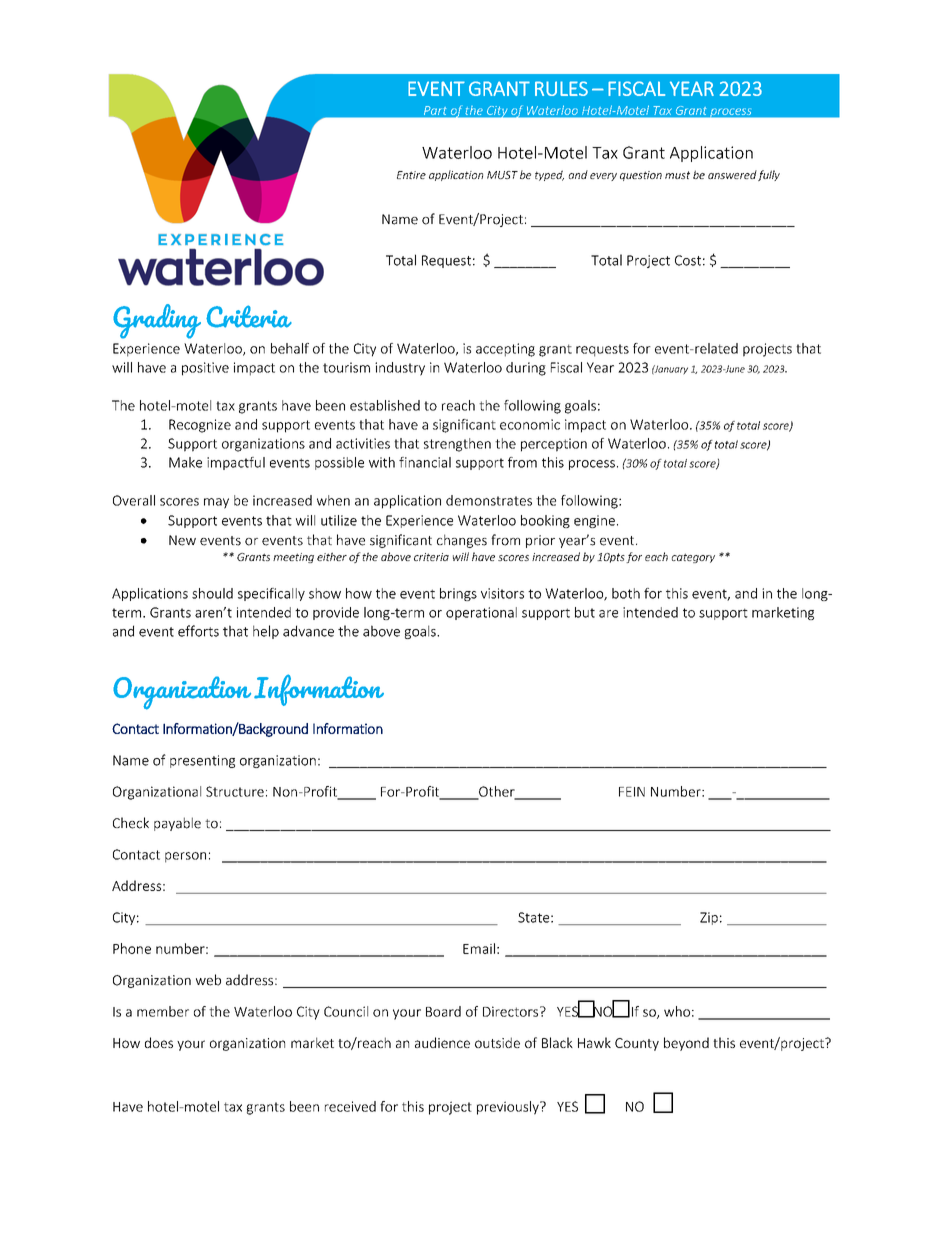  I want to click on should, so click(212, 593).
